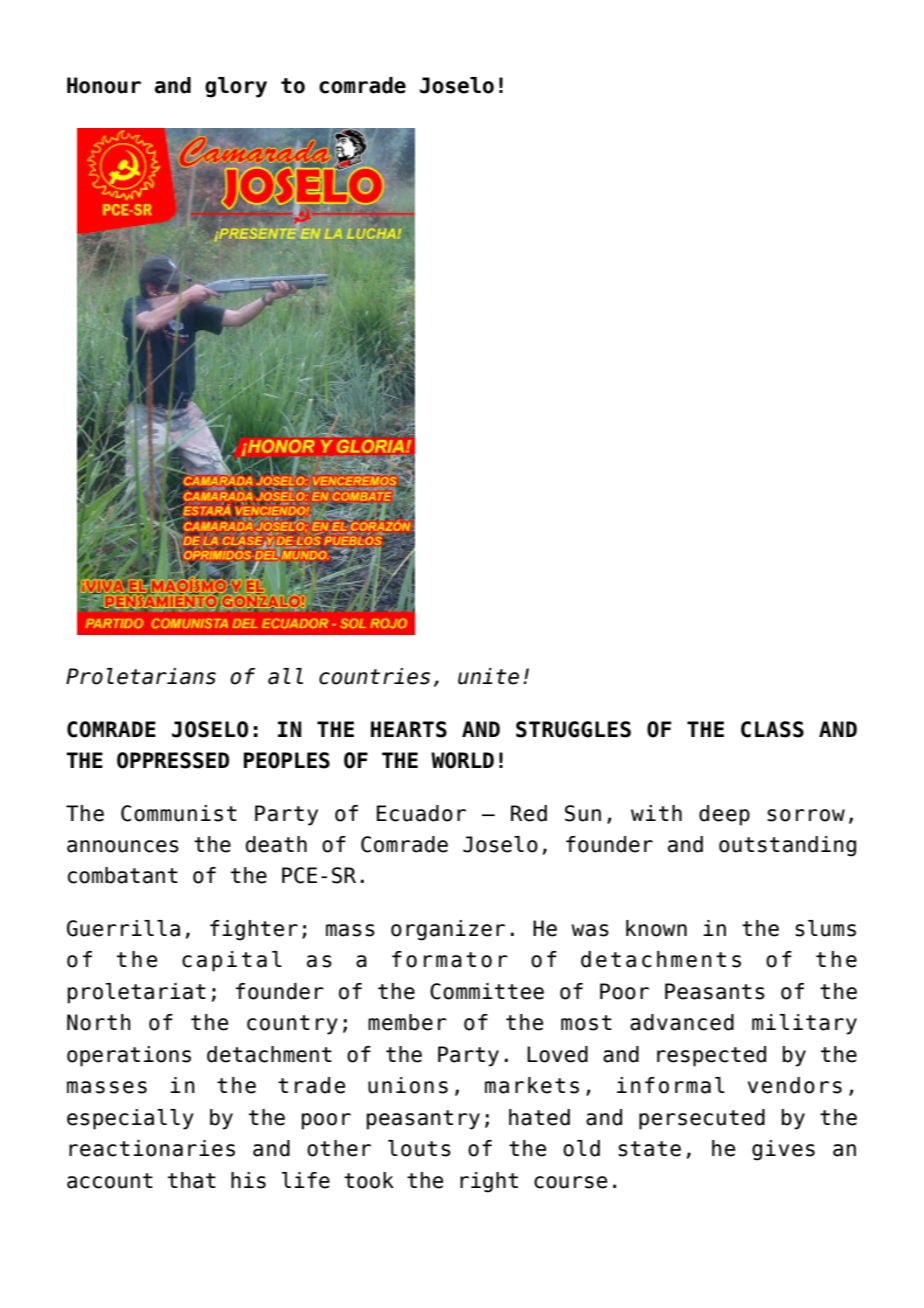  What do you see at coordinates (173, 760) in the page?
I see `OPPRESSED` at bounding box center [173, 760].
